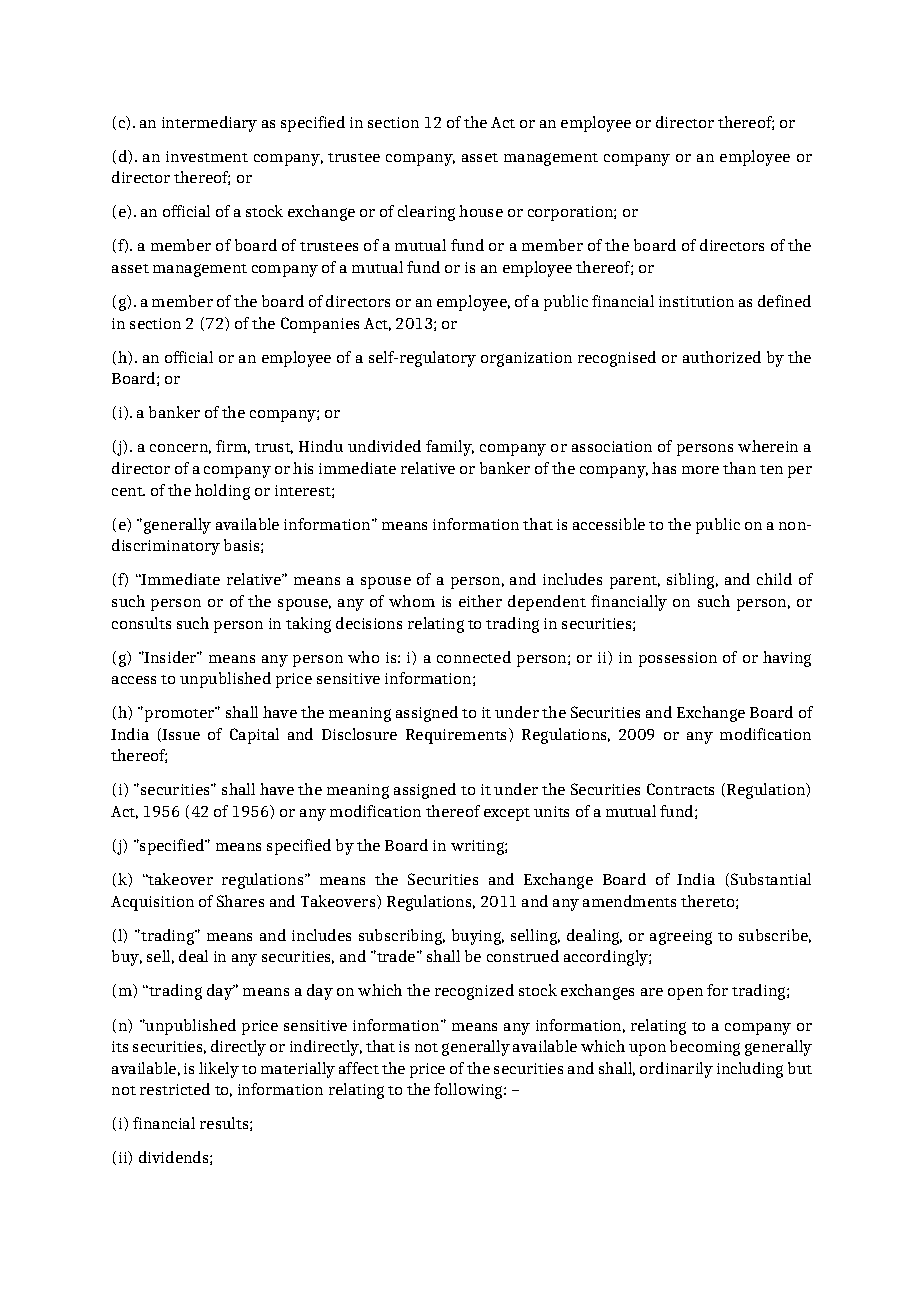 The height and width of the image is (1308, 924). I want to click on organization, so click(526, 359).
